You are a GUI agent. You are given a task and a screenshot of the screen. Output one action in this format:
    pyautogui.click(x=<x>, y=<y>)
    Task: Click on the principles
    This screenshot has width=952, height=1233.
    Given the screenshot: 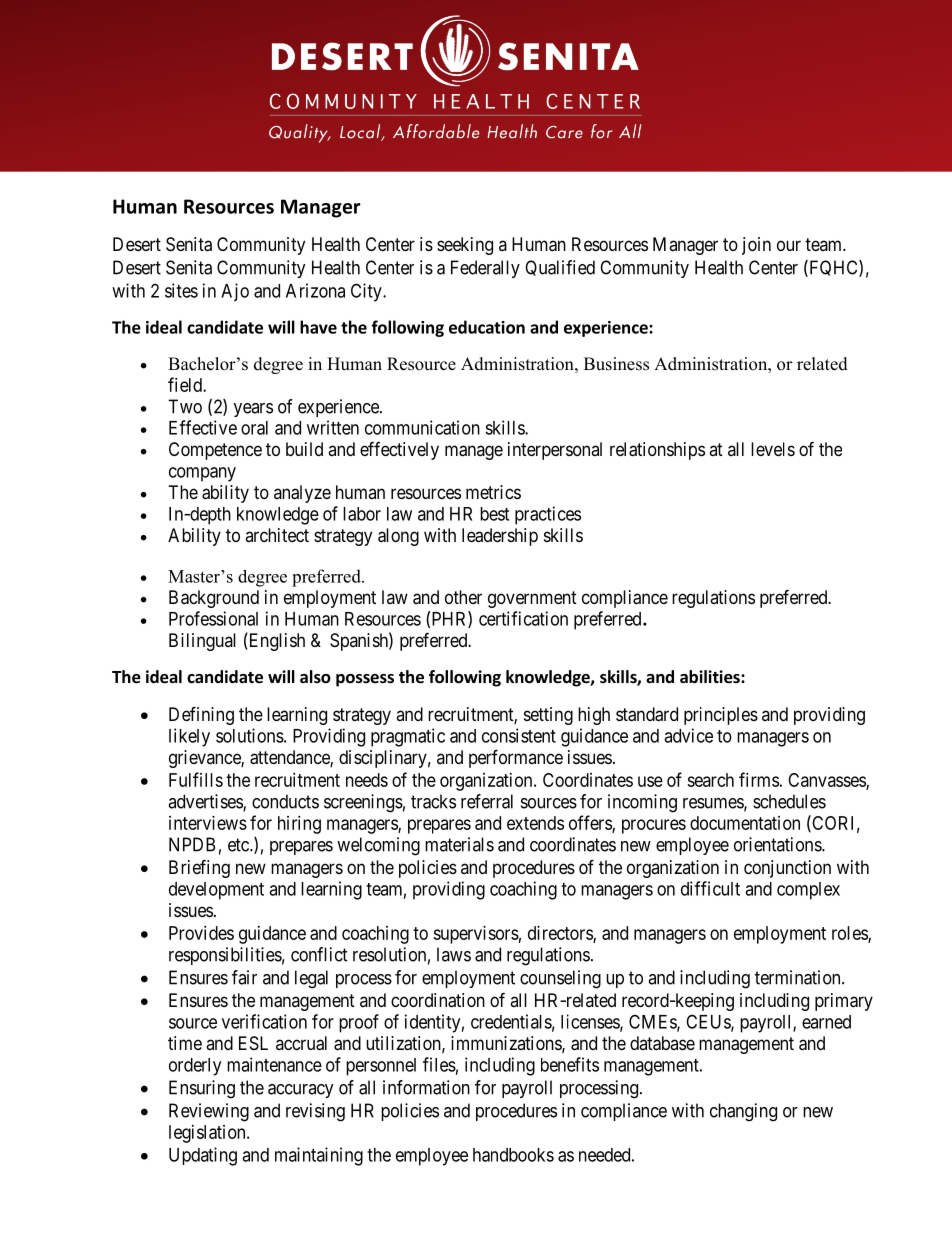 What is the action you would take?
    pyautogui.click(x=721, y=716)
